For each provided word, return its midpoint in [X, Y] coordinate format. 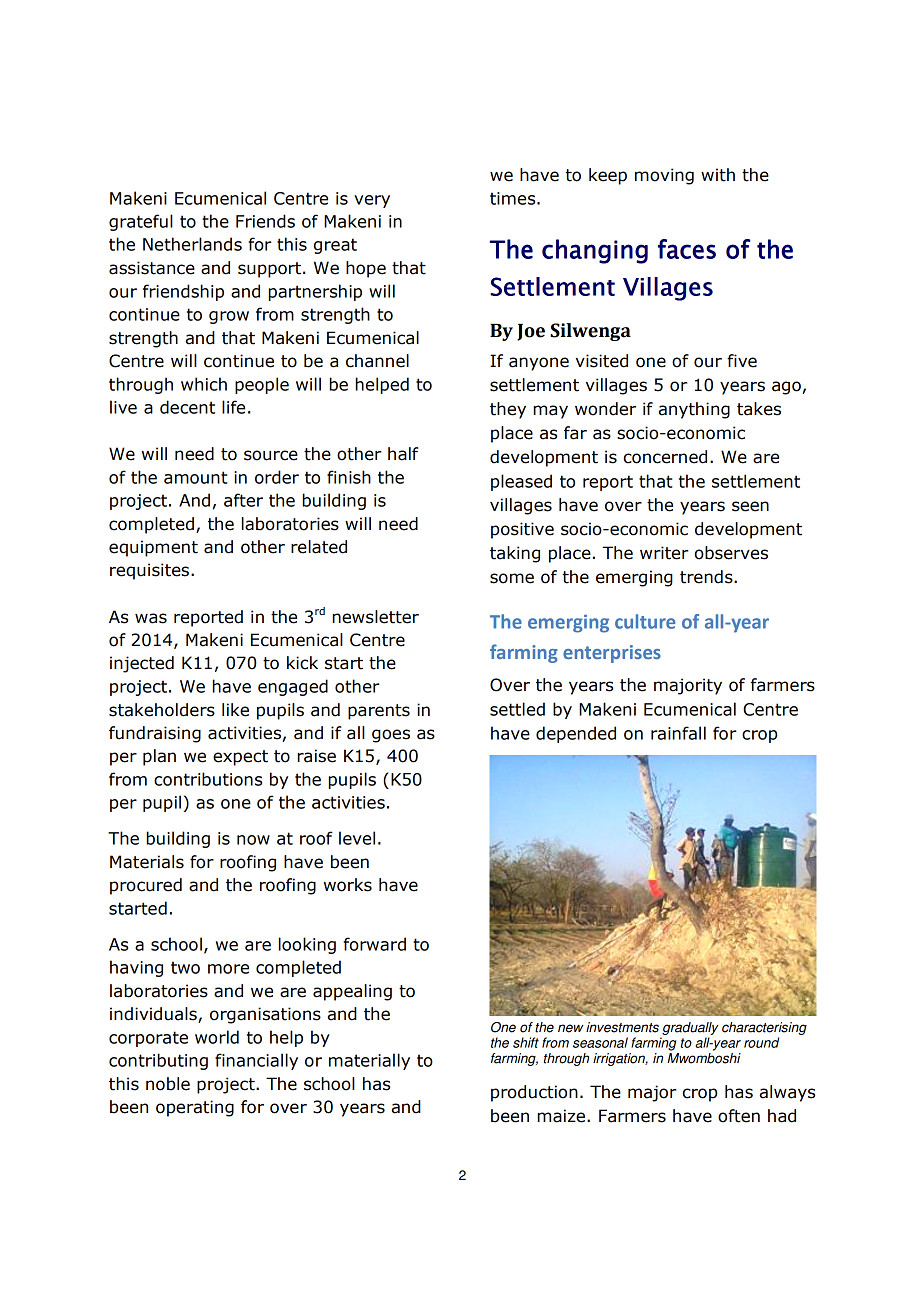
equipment [153, 548]
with [718, 175]
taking [515, 554]
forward [374, 944]
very [372, 201]
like [235, 710]
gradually [690, 1028]
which [204, 384]
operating [195, 1108]
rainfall [678, 733]
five [742, 361]
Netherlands [192, 244]
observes [731, 553]
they [508, 410]
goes [391, 736]
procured [146, 886]
